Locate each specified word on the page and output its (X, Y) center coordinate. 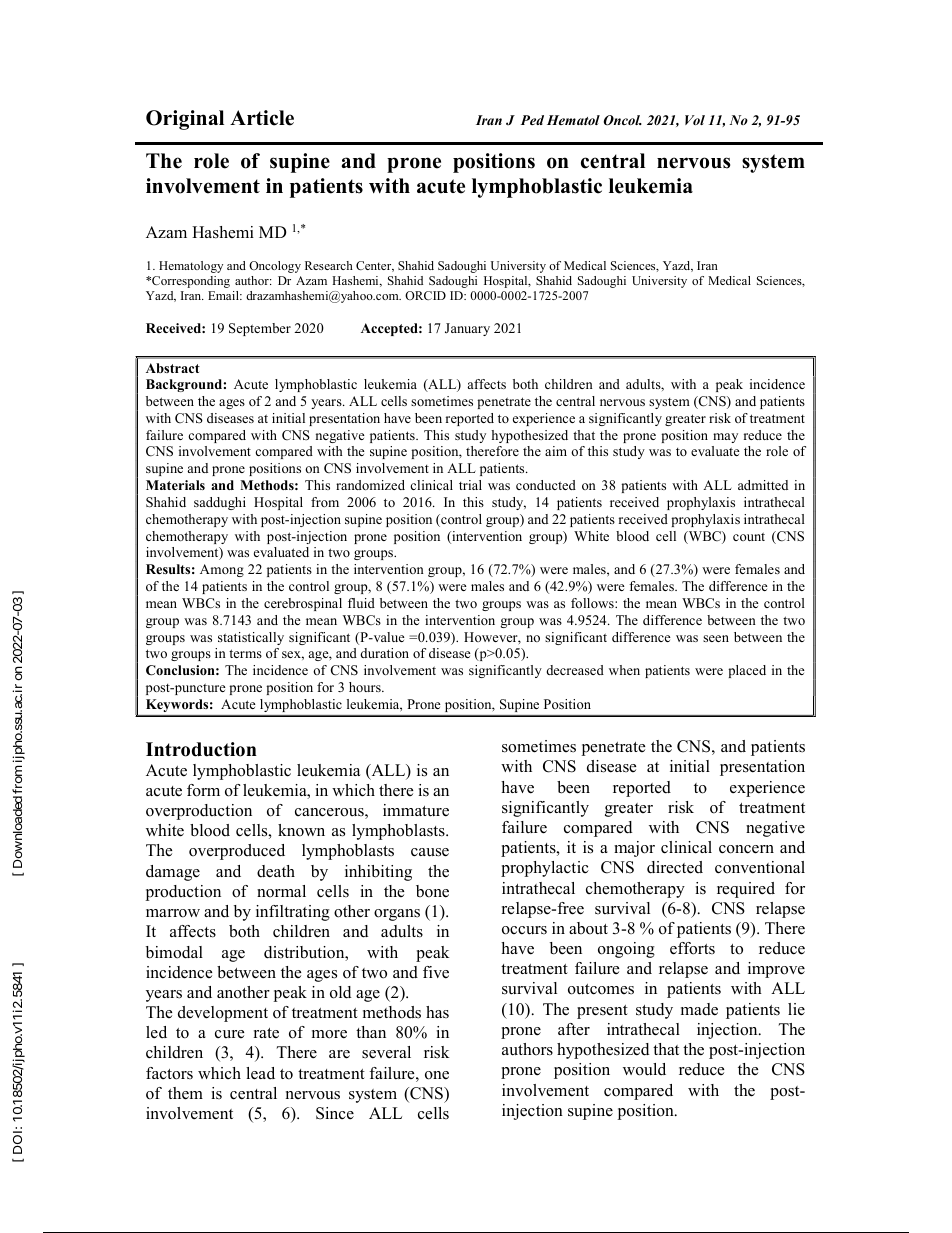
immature (416, 810)
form (203, 790)
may (725, 438)
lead (260, 1073)
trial (470, 485)
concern (746, 849)
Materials (175, 485)
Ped (532, 120)
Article (262, 118)
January (467, 329)
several (386, 1052)
